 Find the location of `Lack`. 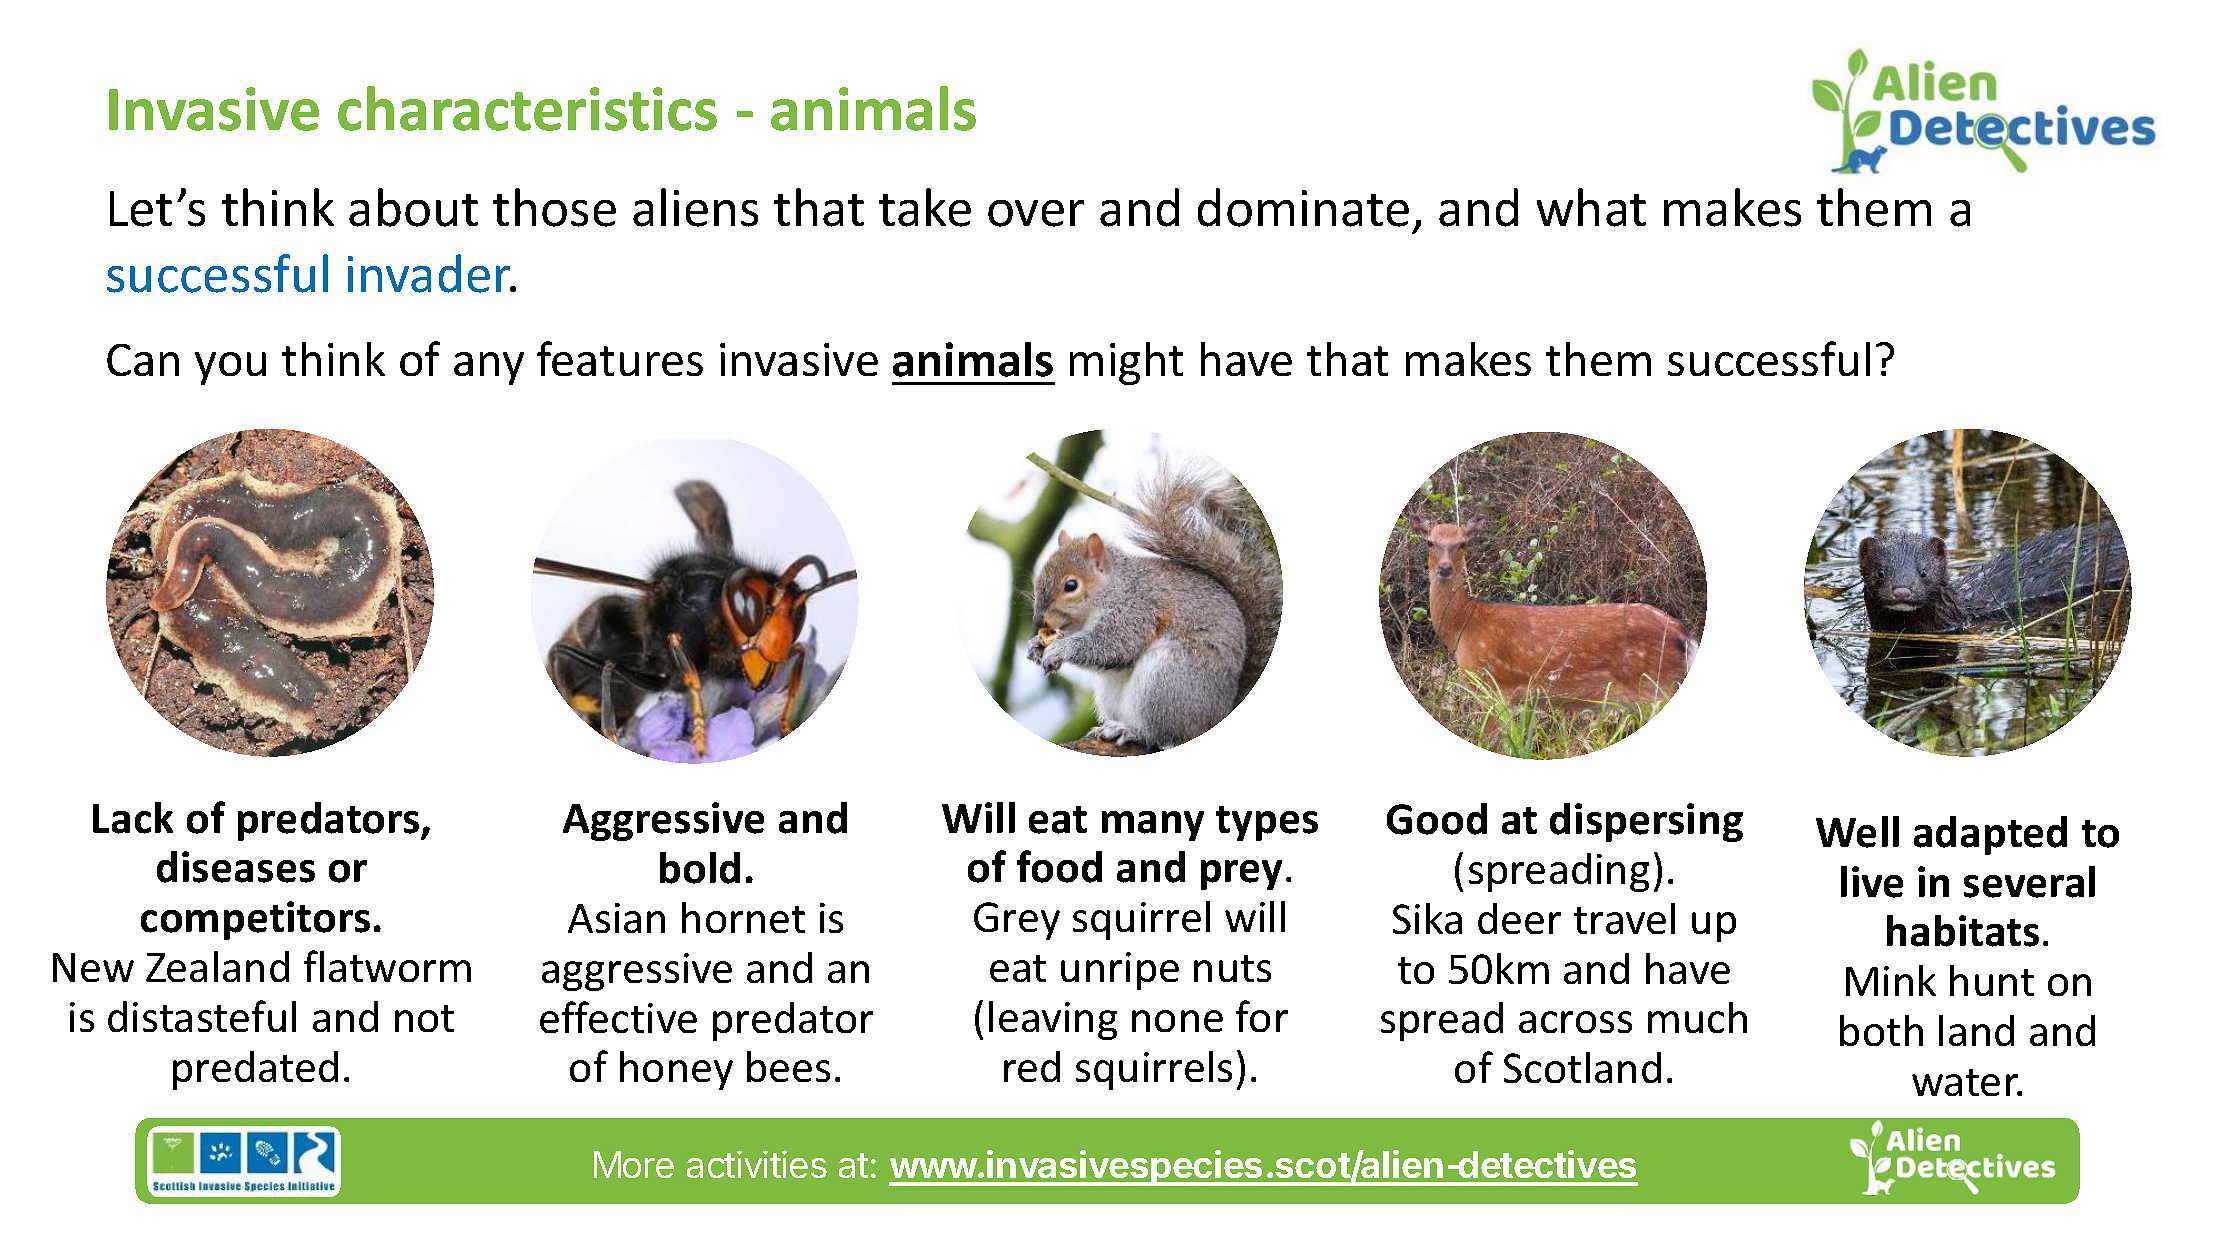

Lack is located at coordinates (133, 818).
